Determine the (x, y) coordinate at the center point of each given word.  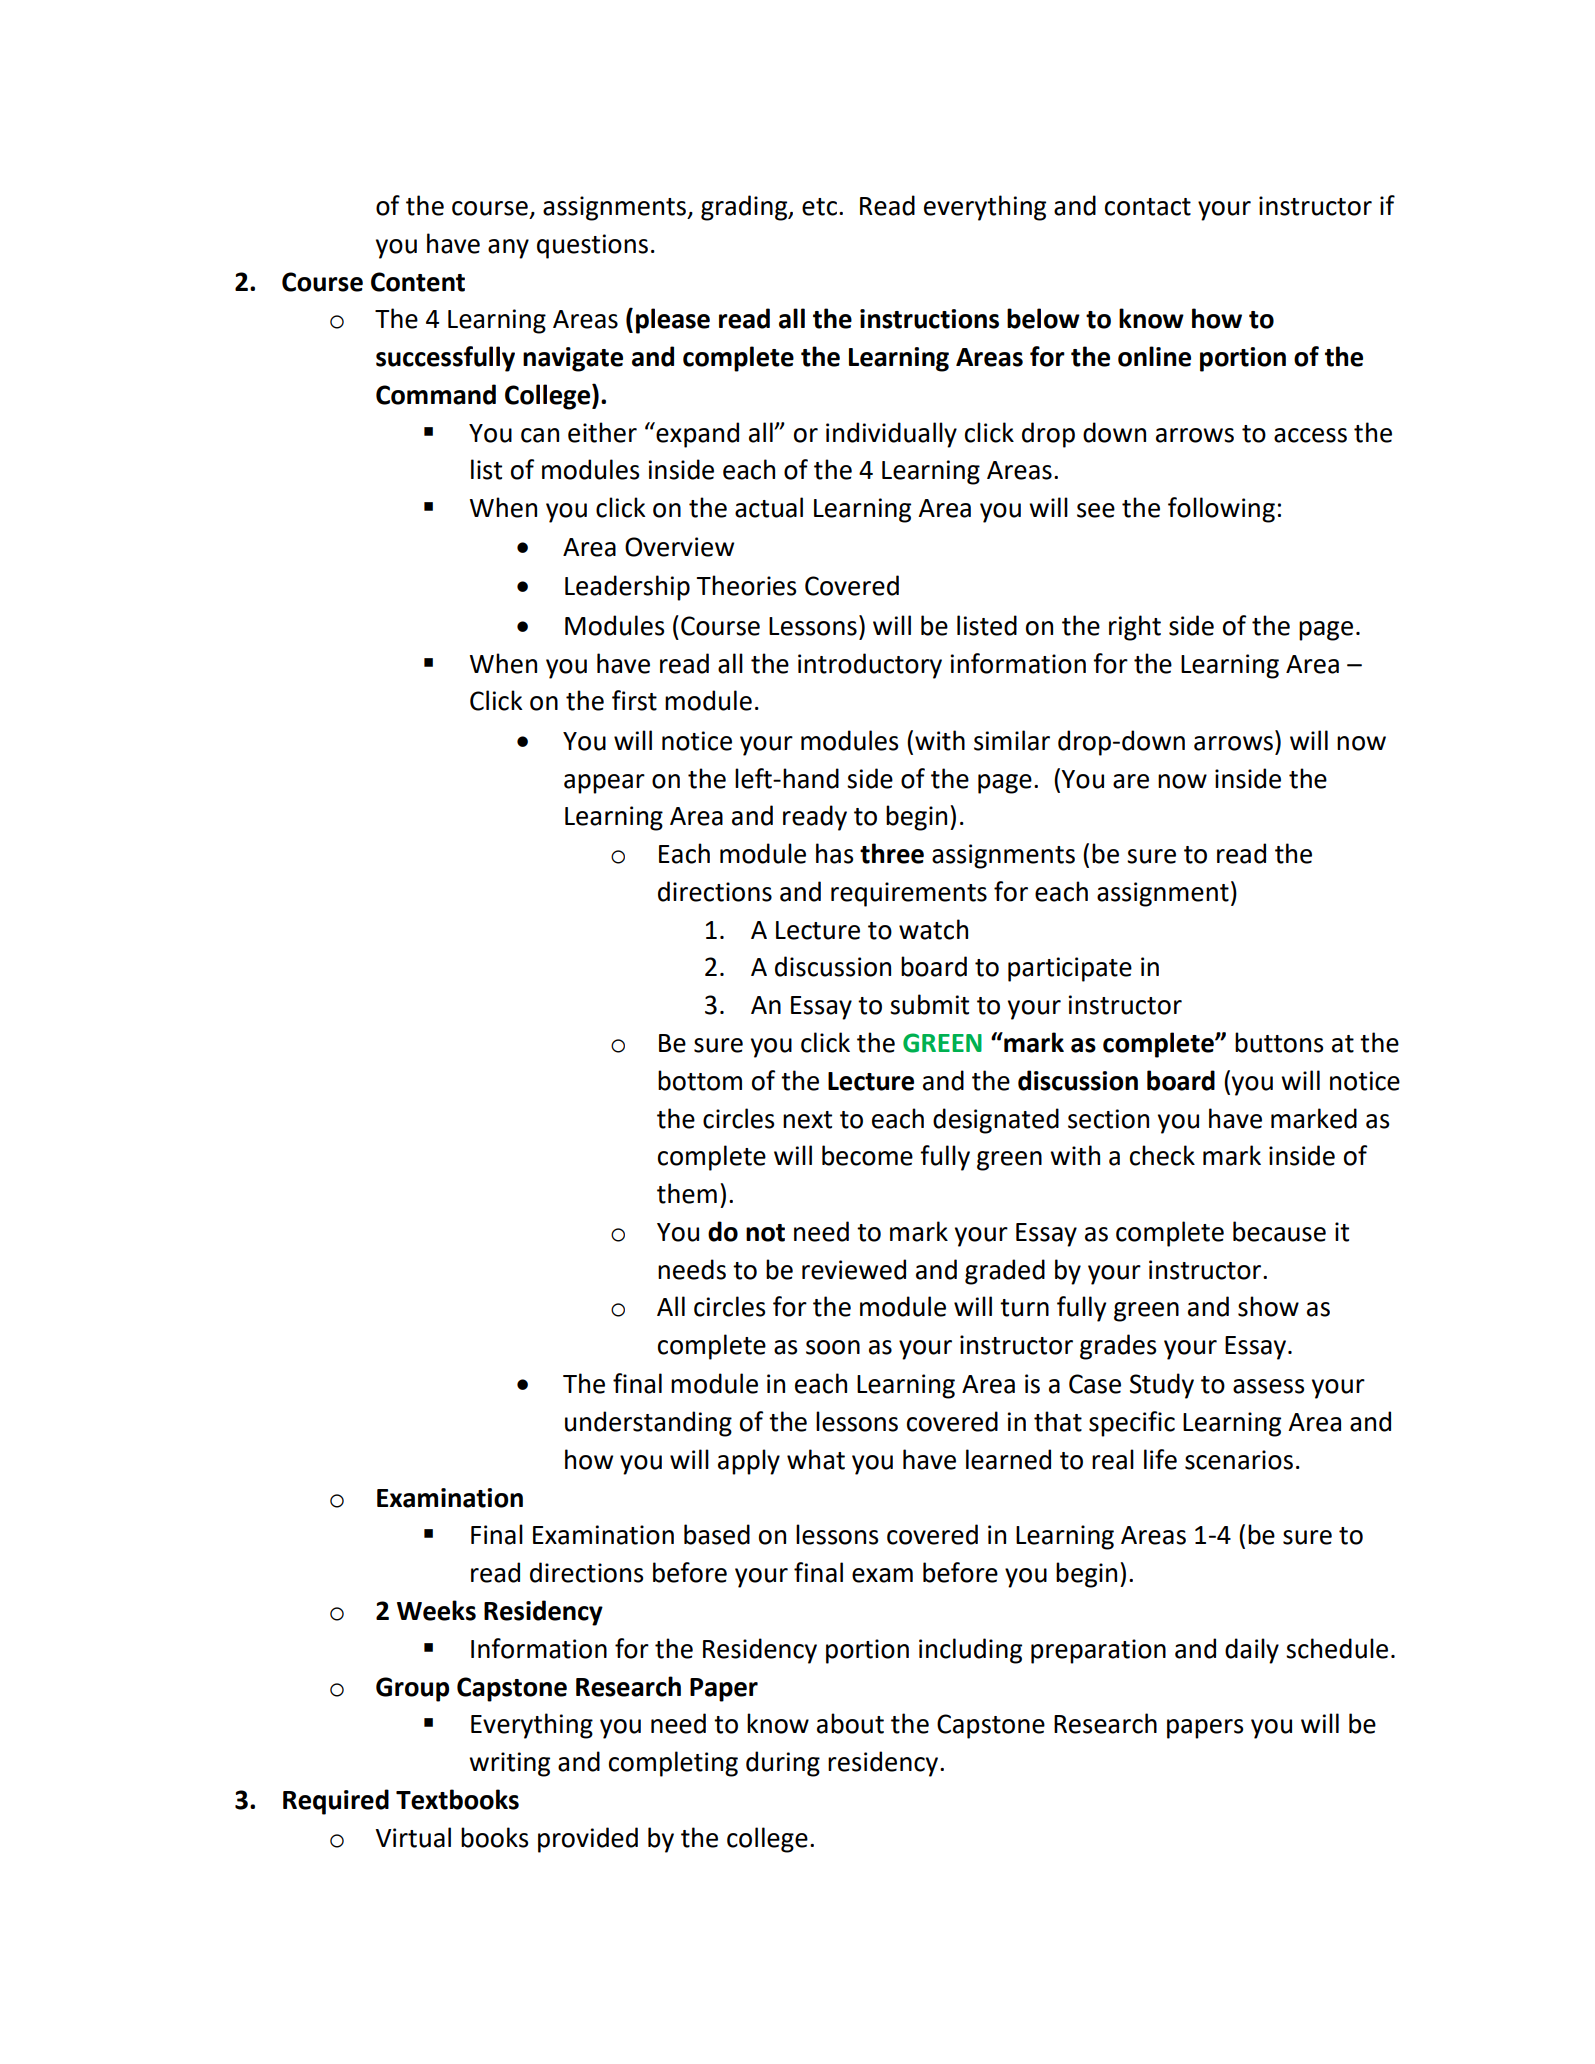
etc (819, 207)
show (1268, 1306)
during (783, 1764)
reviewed (854, 1269)
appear (604, 784)
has (834, 853)
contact (1148, 207)
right (1135, 628)
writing (509, 1764)
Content (418, 282)
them (687, 1193)
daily (1252, 1651)
